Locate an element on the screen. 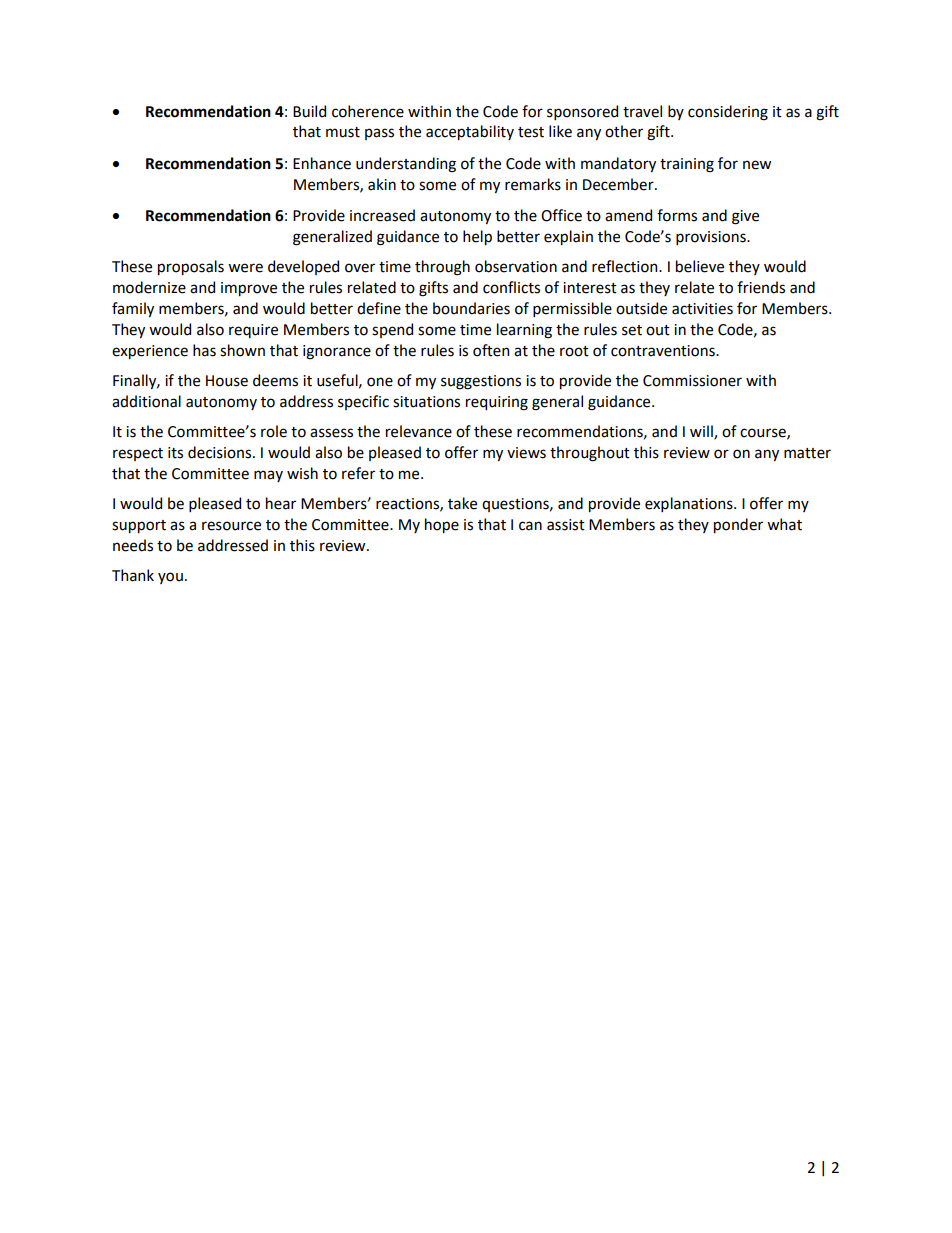 The image size is (952, 1233). you is located at coordinates (170, 578).
